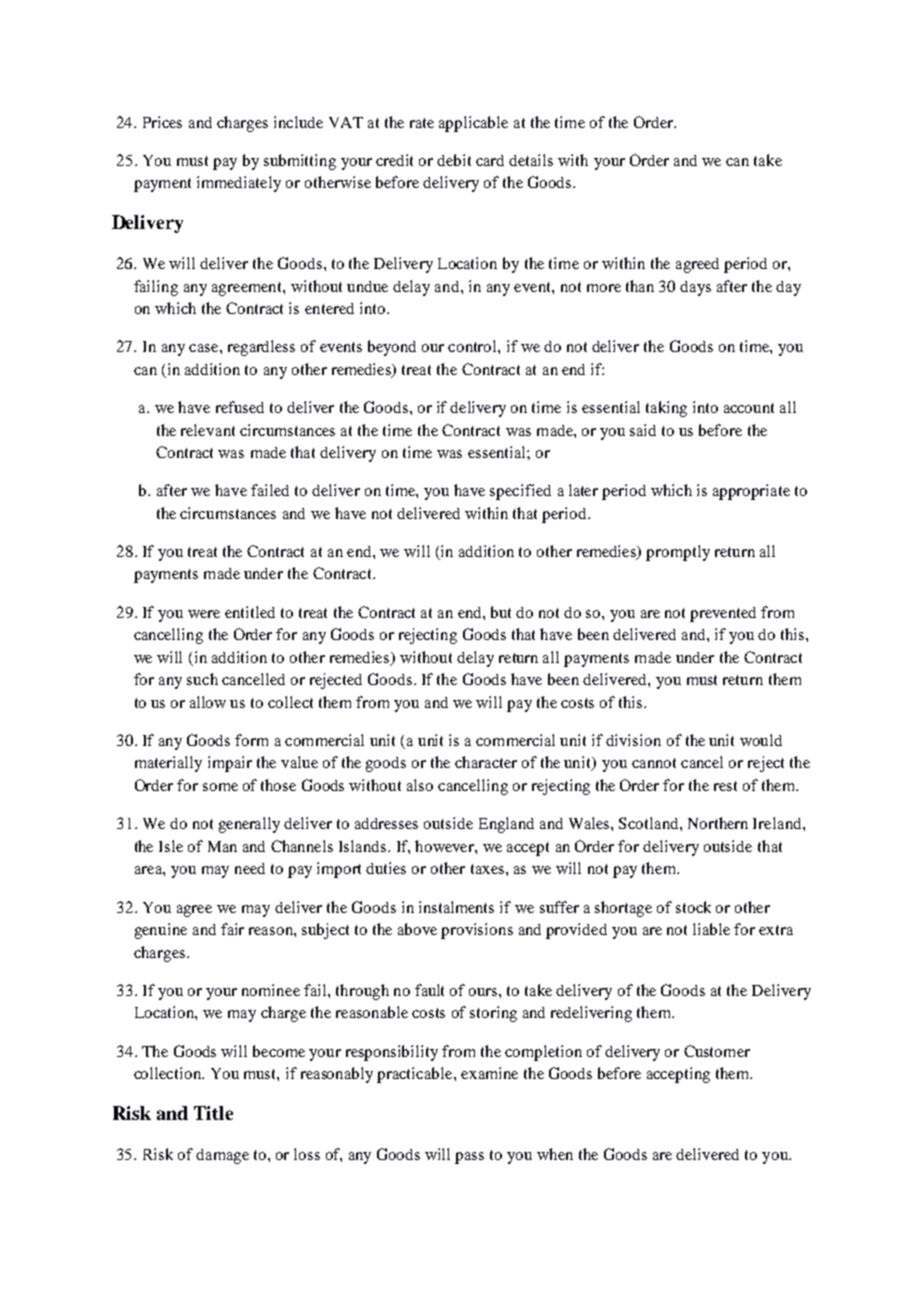 The width and height of the image is (924, 1307). Describe the element at coordinates (678, 553) in the image. I see `promptly` at that location.
